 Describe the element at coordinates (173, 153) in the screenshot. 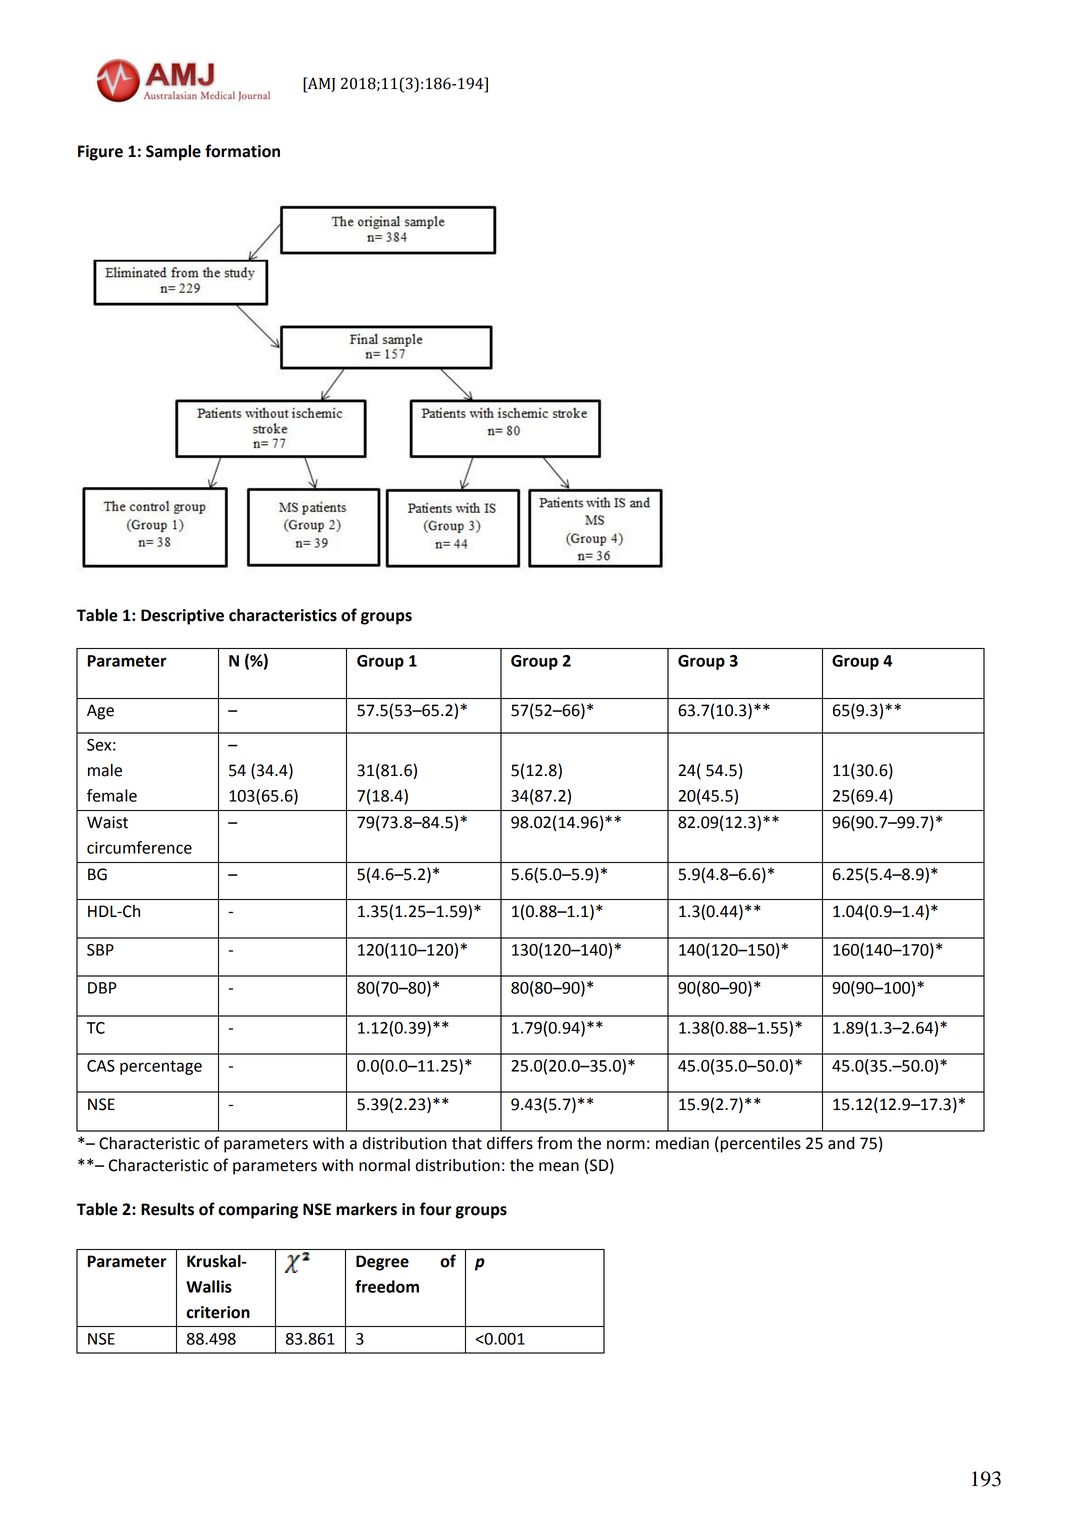

I see `Sample` at that location.
